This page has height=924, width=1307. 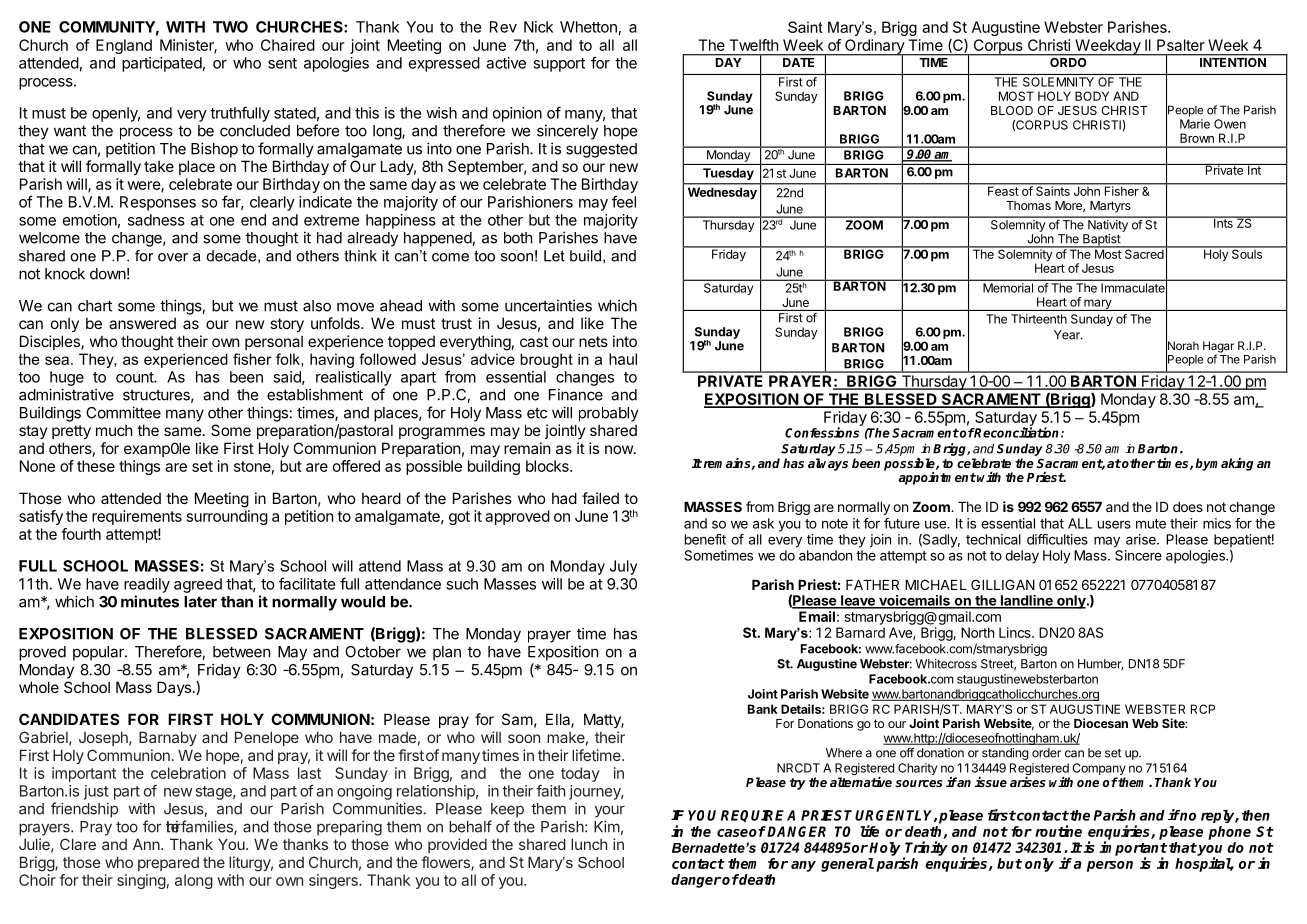 What do you see at coordinates (559, 65) in the page?
I see `support` at bounding box center [559, 65].
